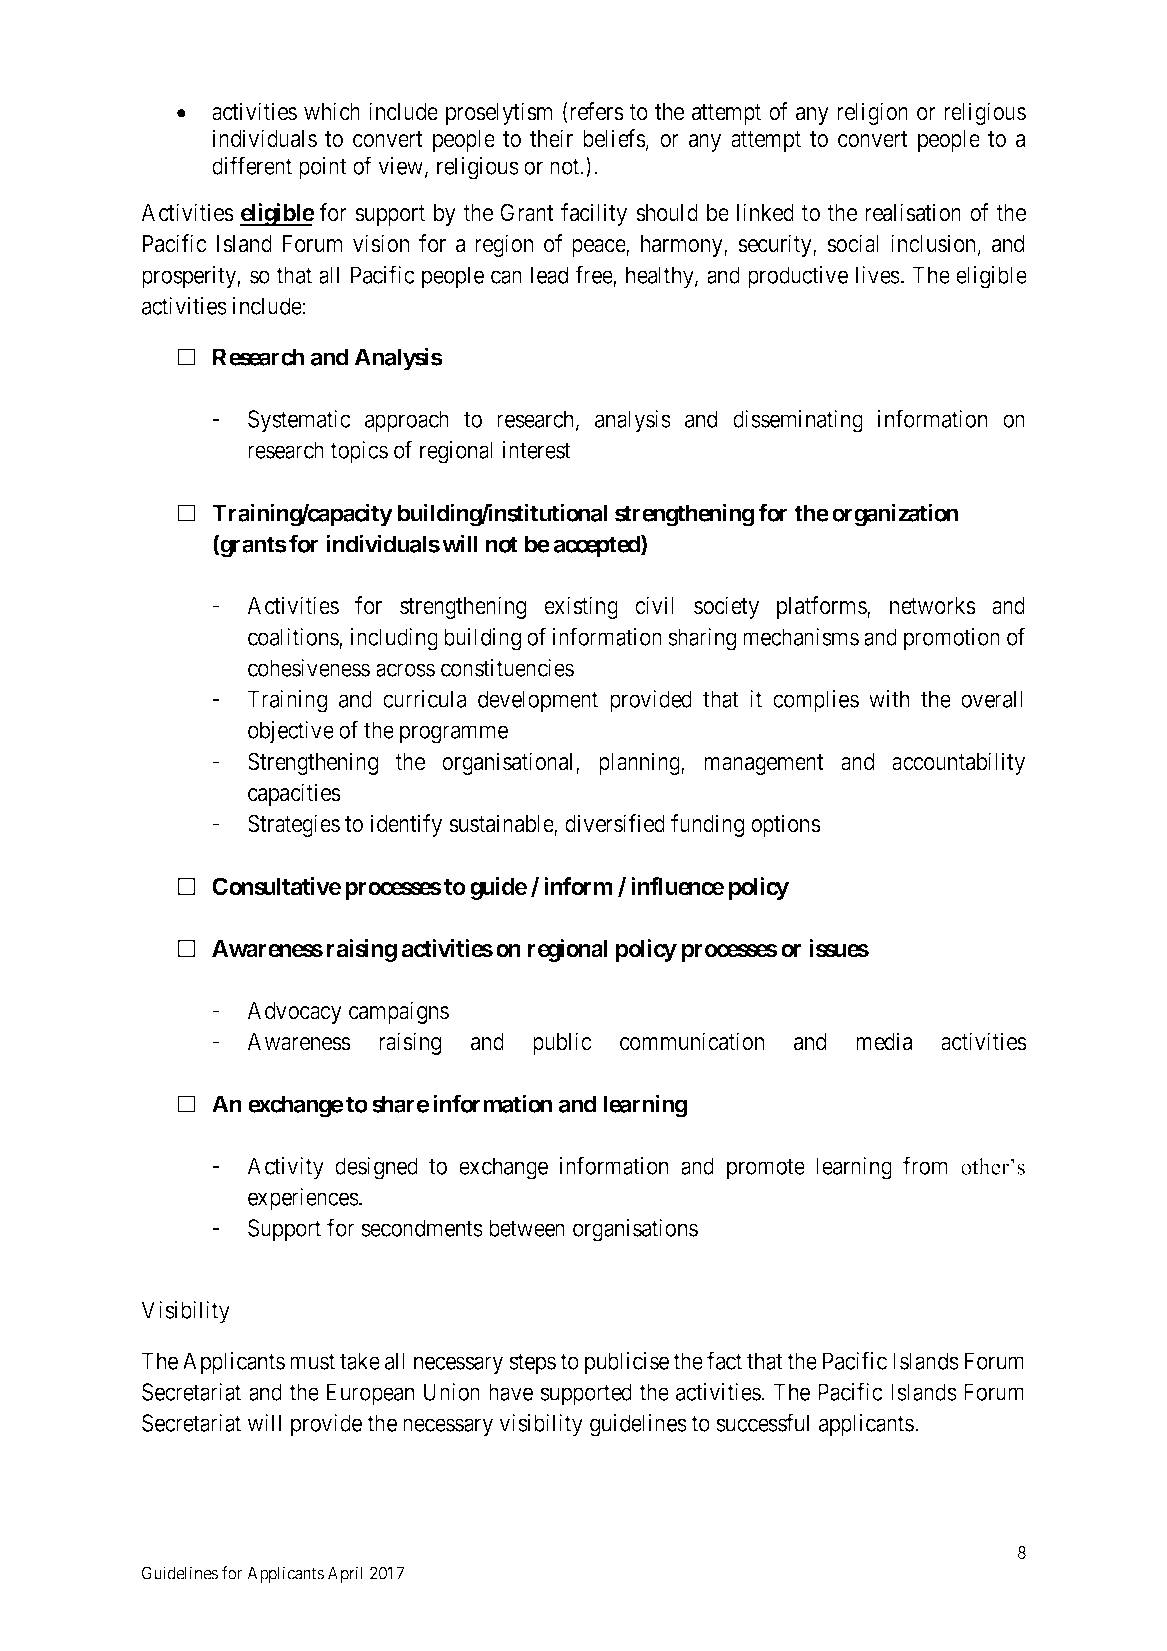 The width and height of the screenshot is (1167, 1651). I want to click on Strategies, so click(294, 825).
